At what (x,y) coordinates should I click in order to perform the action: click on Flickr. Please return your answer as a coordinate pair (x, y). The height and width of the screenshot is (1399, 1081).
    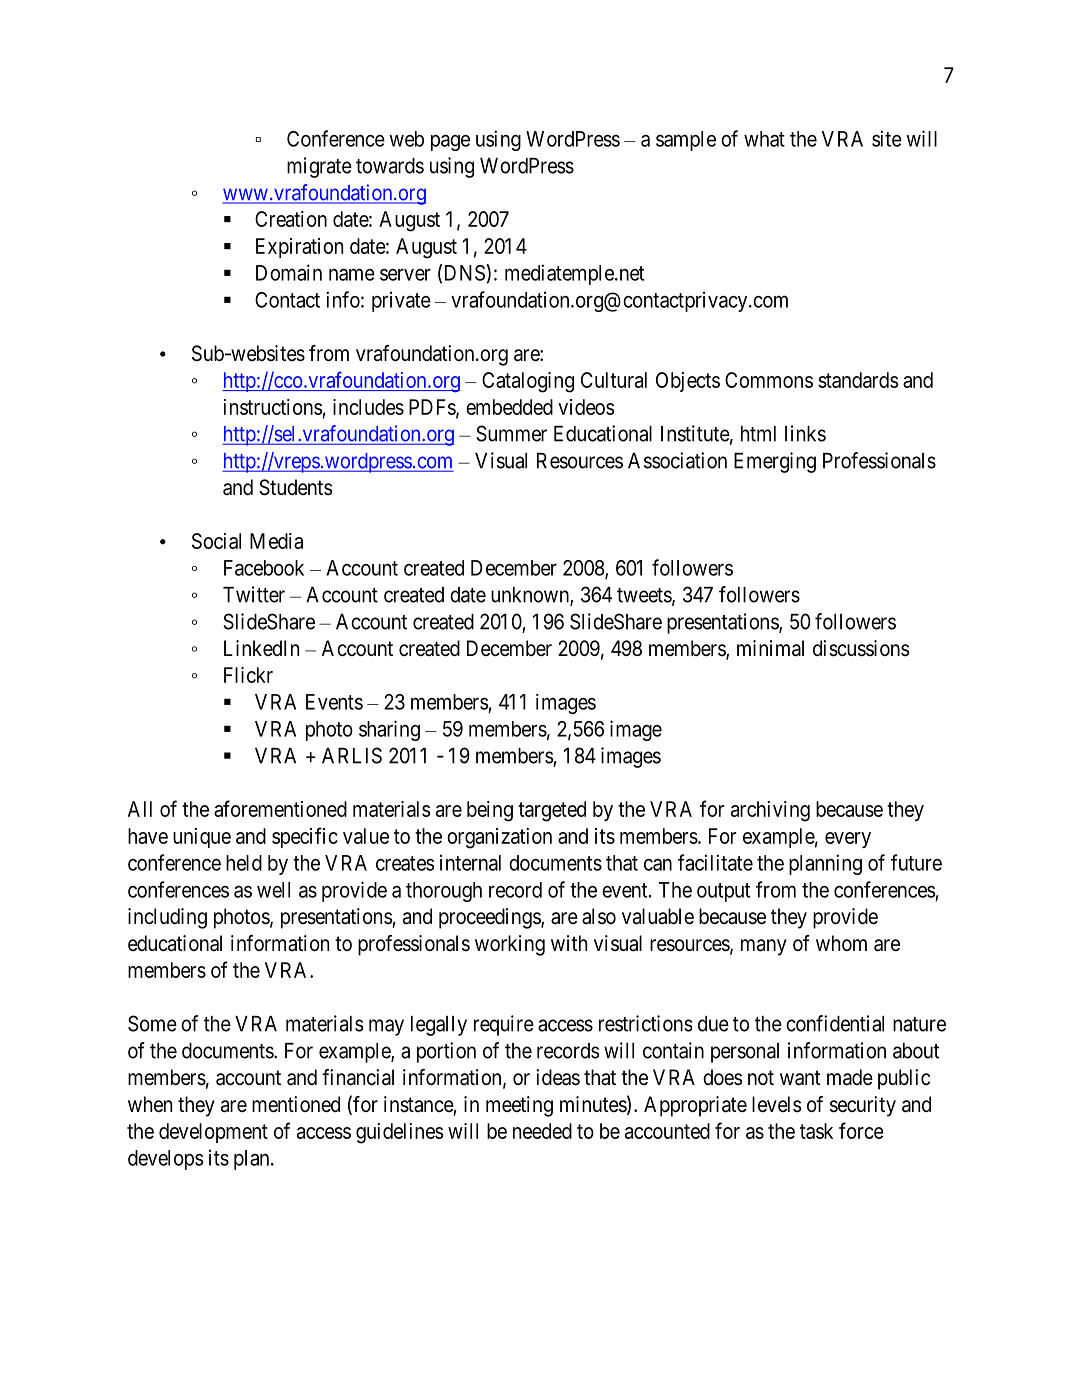
    Looking at the image, I should click on (248, 675).
